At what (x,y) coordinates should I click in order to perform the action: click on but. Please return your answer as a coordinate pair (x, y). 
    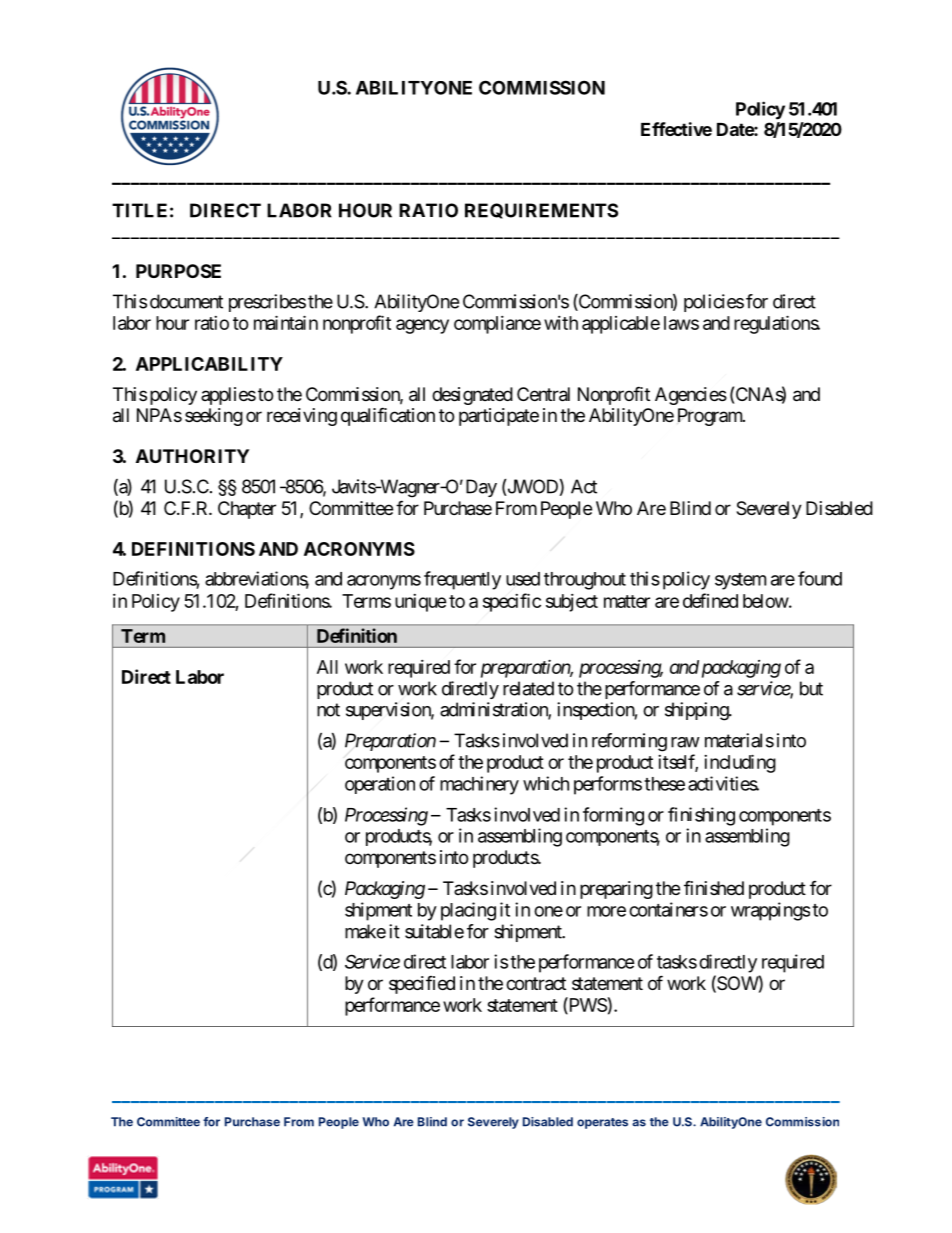
    Looking at the image, I should click on (811, 688).
